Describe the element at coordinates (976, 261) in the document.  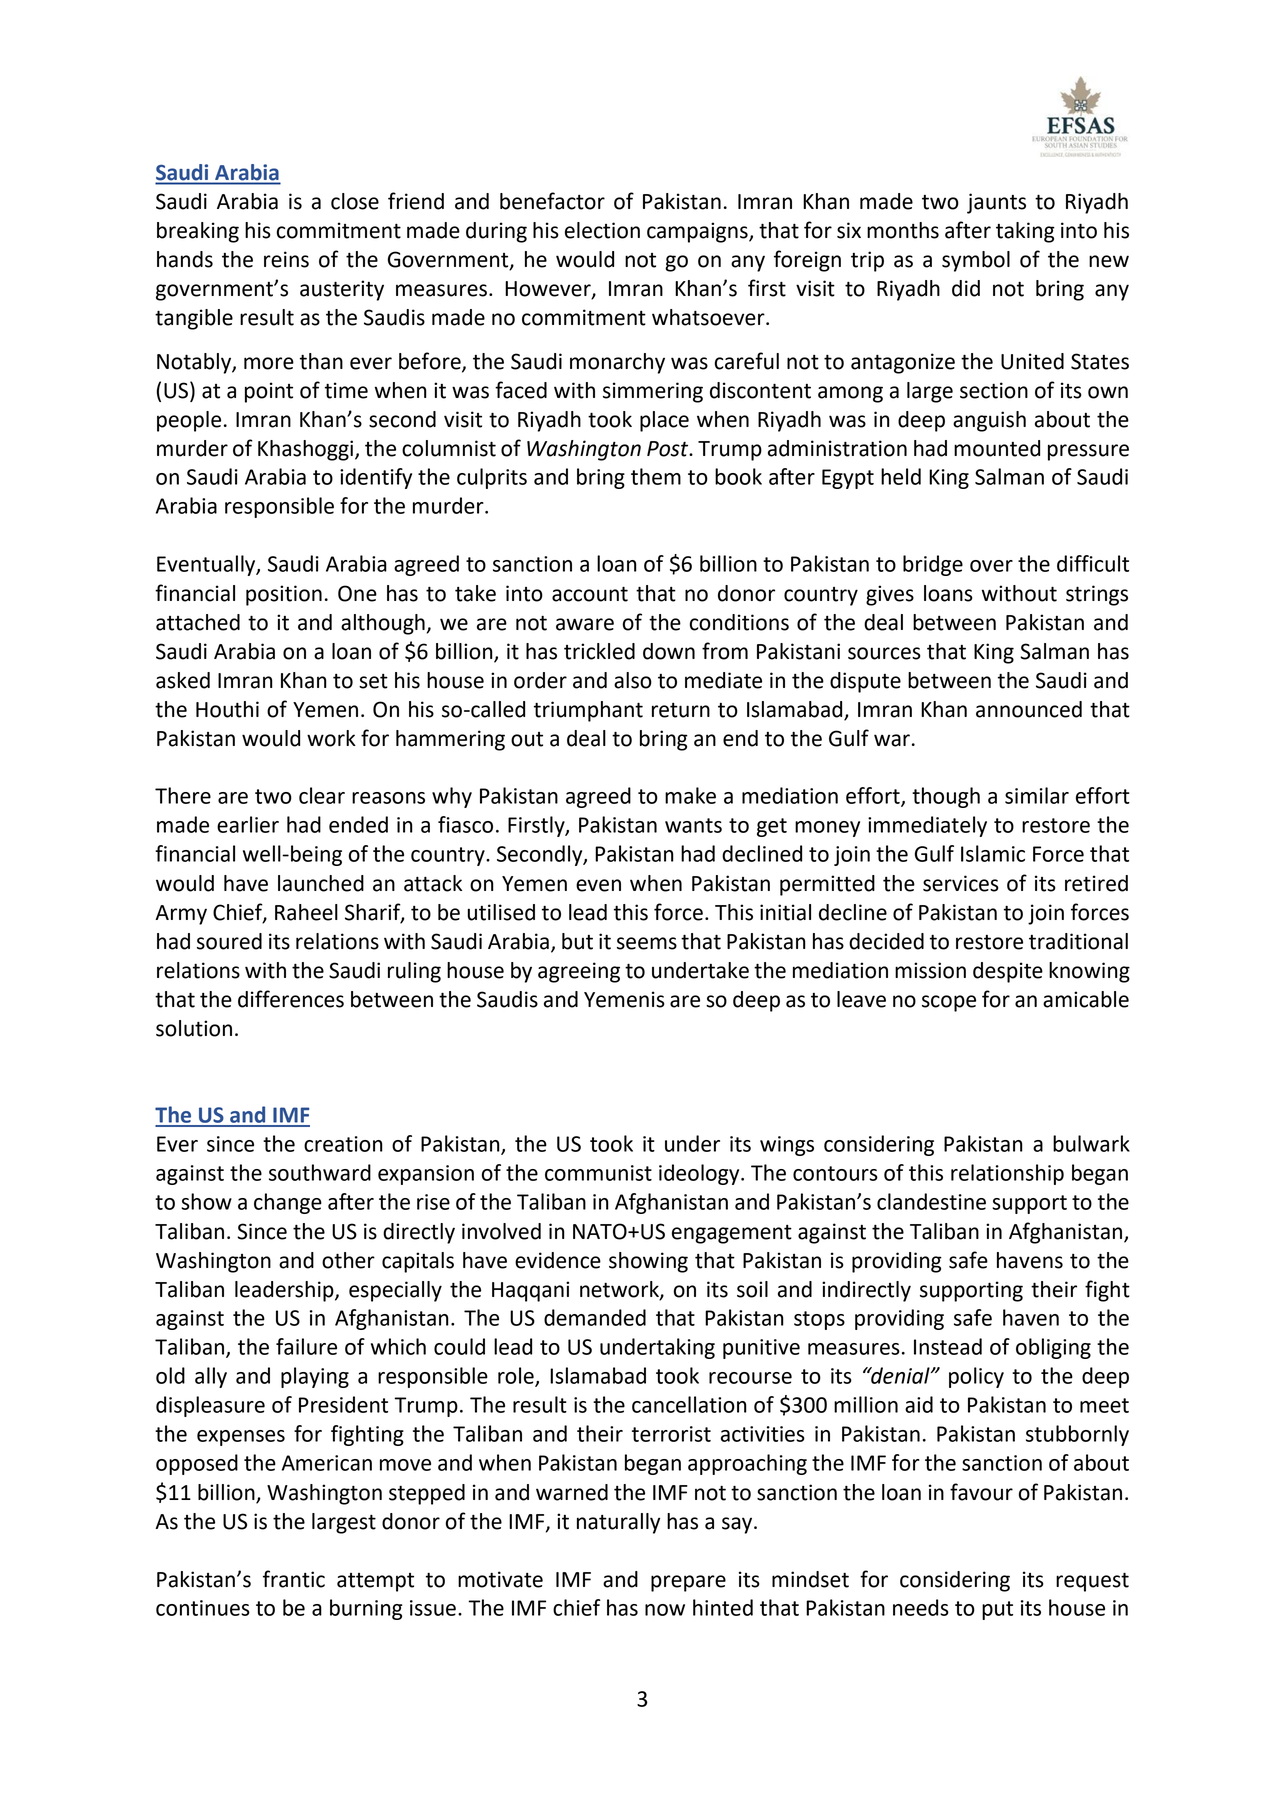
I see `symbol` at that location.
